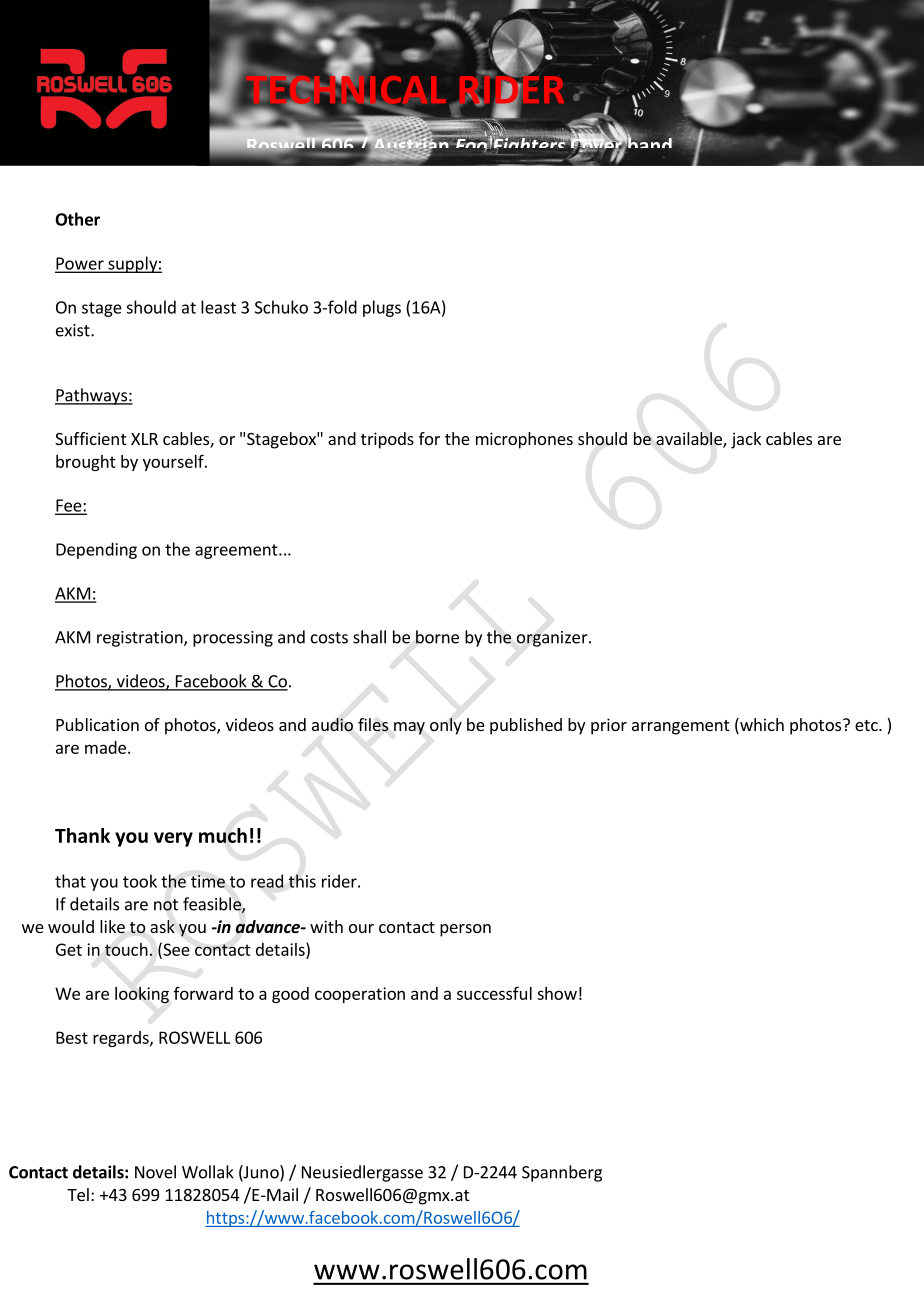 This page has width=924, height=1308. Describe the element at coordinates (162, 926) in the page. I see `ask` at that location.
